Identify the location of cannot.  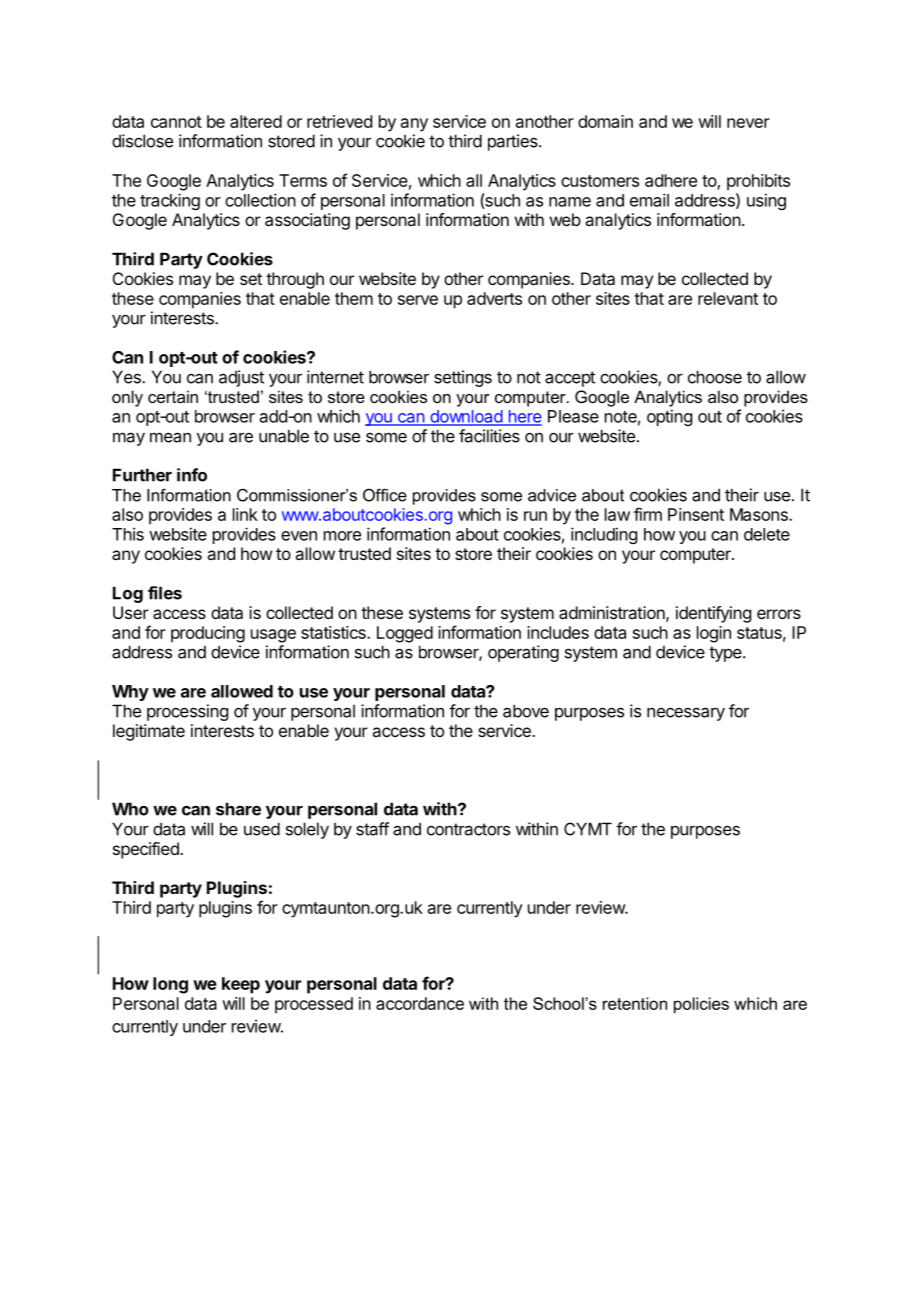
(176, 122).
